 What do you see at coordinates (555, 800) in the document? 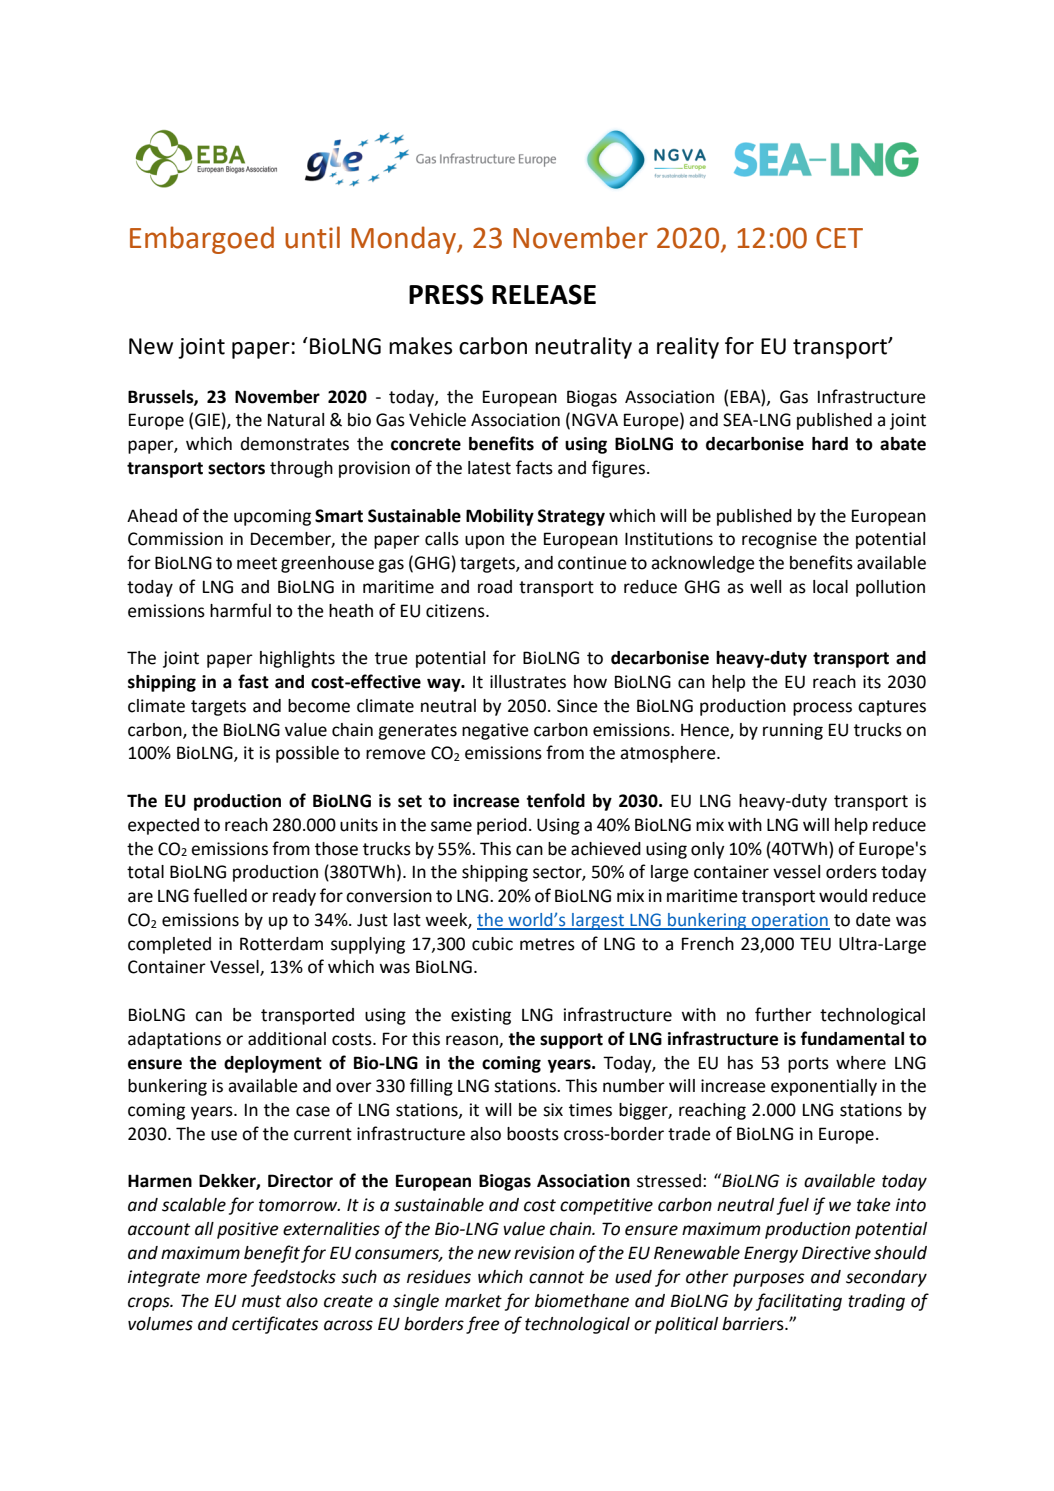
I see `tenfold` at bounding box center [555, 800].
